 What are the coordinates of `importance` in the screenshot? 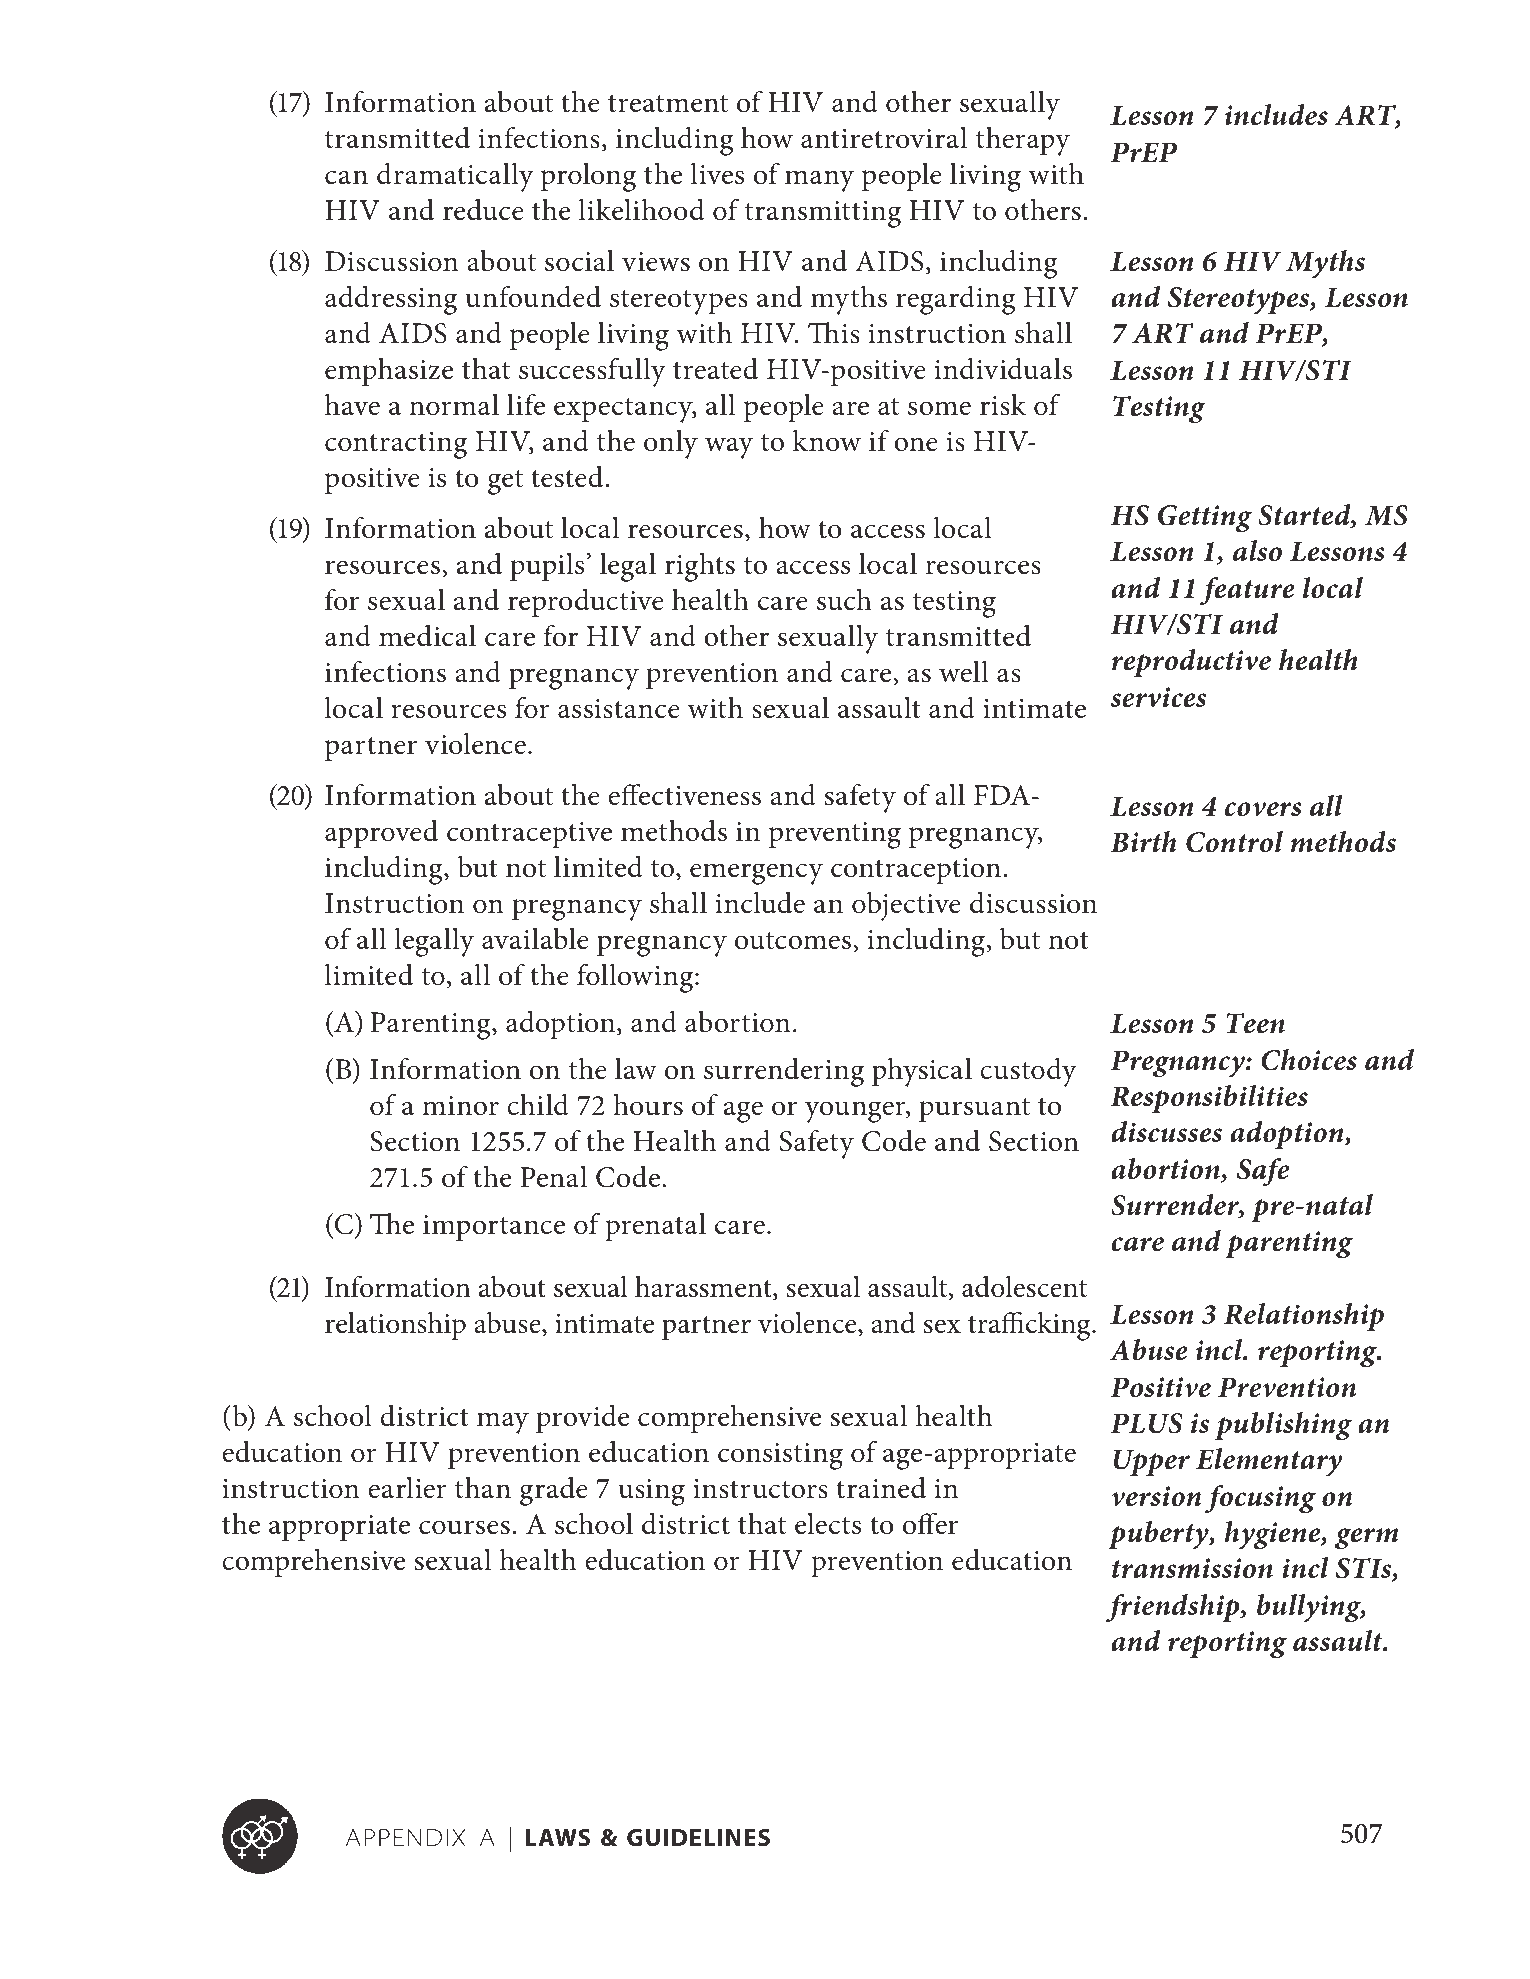 It's located at (494, 1228).
